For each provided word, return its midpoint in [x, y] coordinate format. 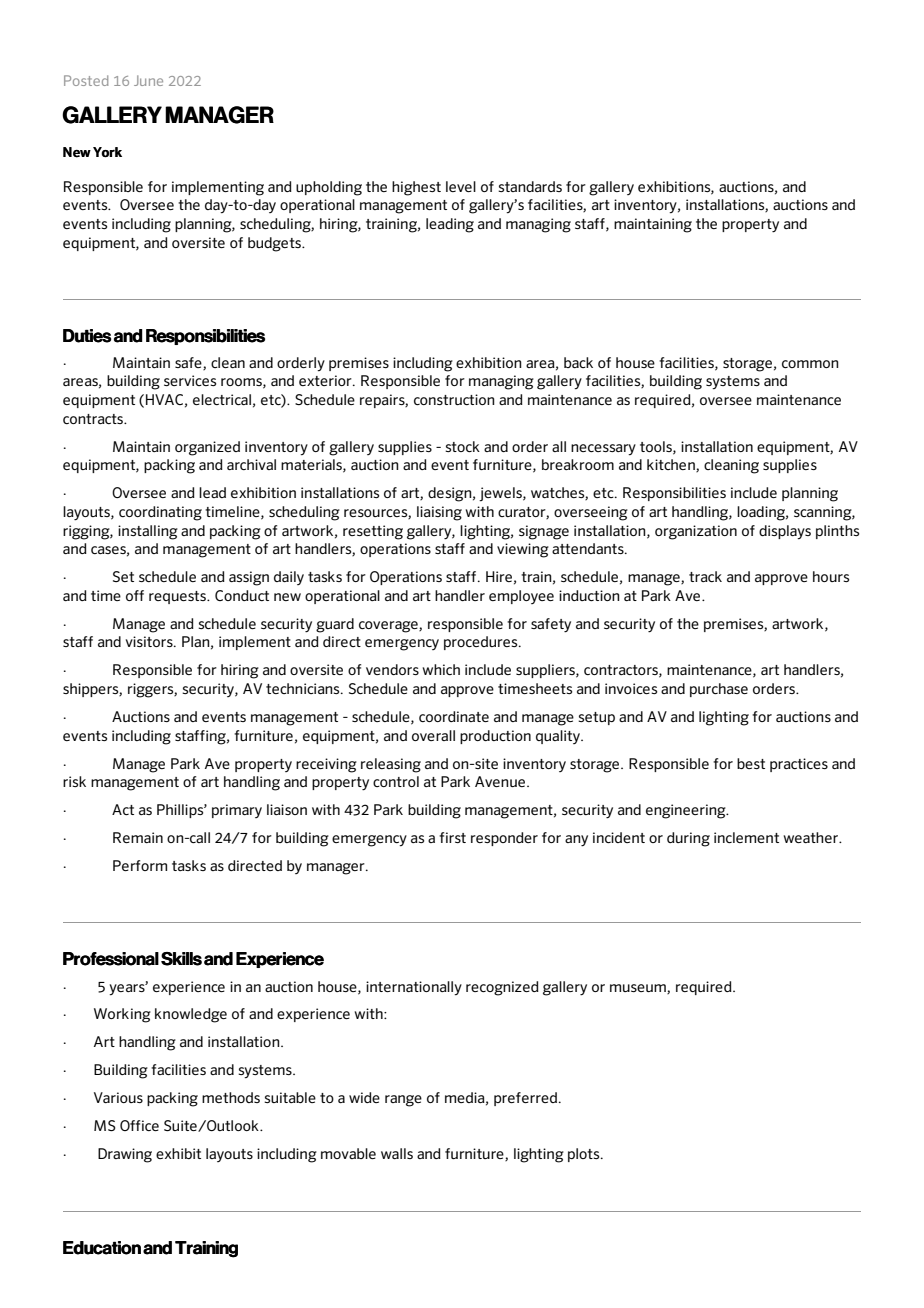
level [461, 186]
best [751, 763]
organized [207, 448]
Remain [138, 837]
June [148, 80]
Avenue [500, 781]
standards [530, 186]
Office [139, 1125]
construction [454, 399]
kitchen [672, 465]
